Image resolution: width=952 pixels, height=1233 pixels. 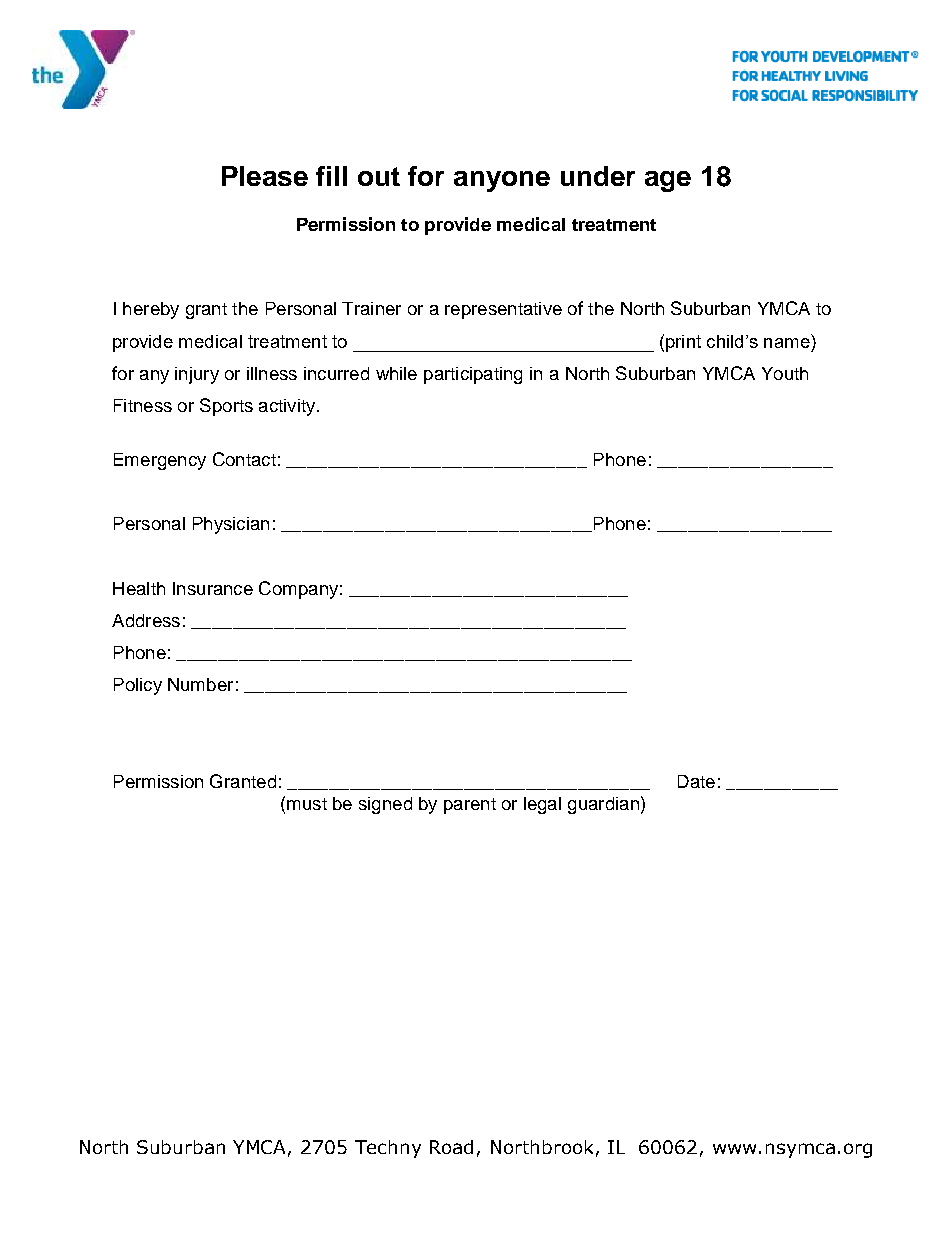 I want to click on legal, so click(x=542, y=805).
